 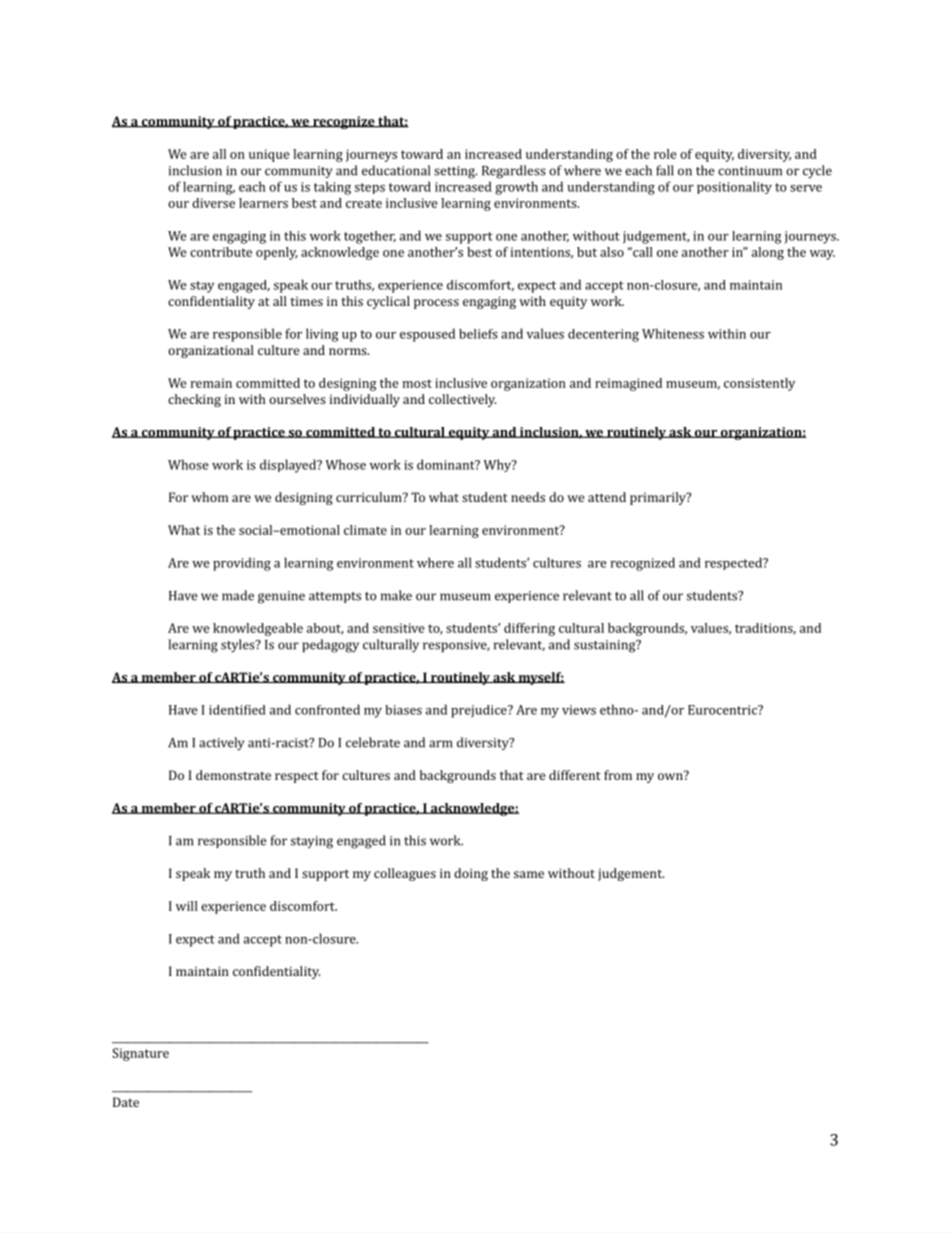 What do you see at coordinates (471, 874) in the image?
I see `doing` at bounding box center [471, 874].
